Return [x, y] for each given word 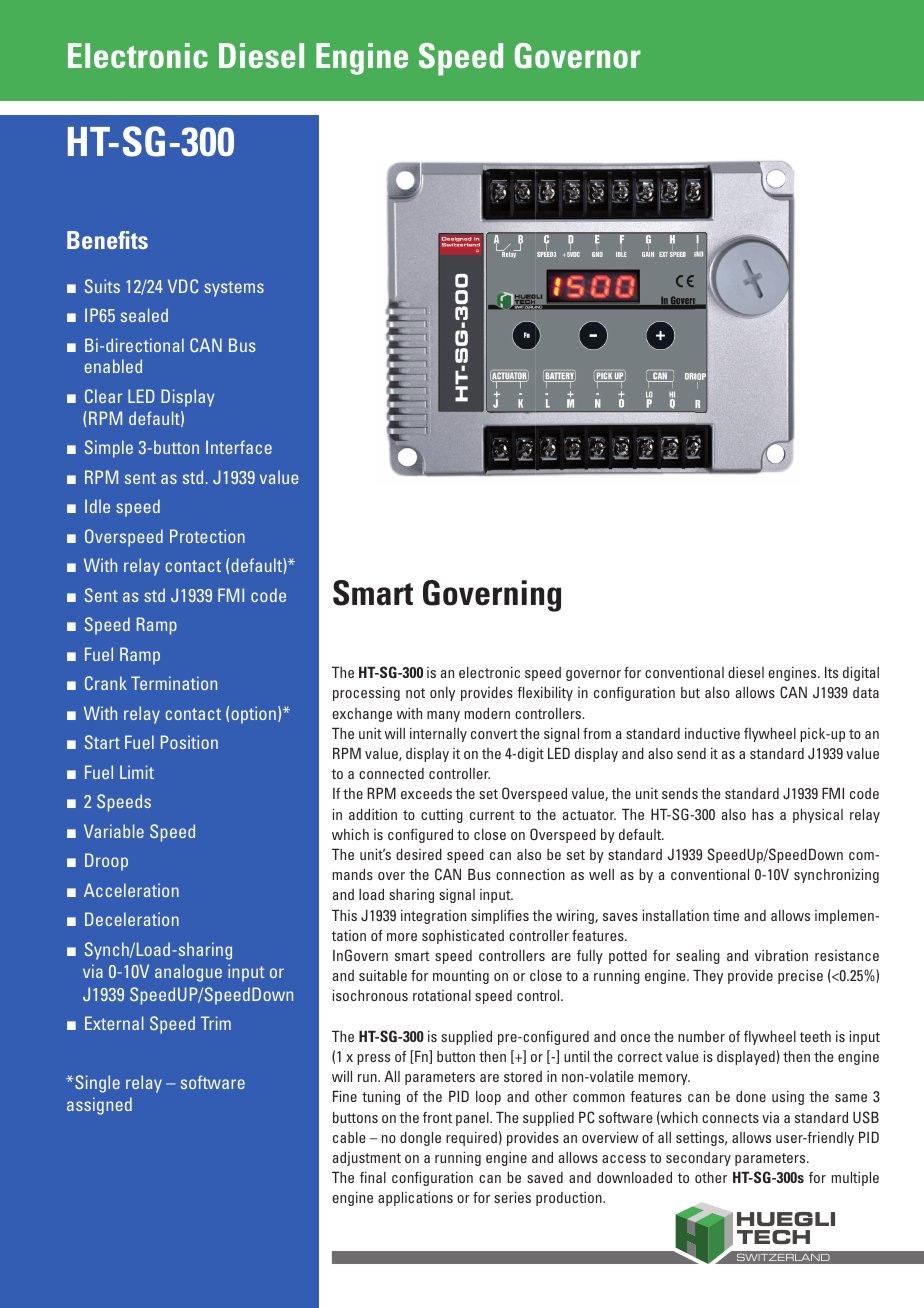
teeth [815, 1036]
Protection [207, 536]
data [866, 692]
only [442, 694]
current [492, 815]
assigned [99, 1106]
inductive [712, 733]
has [763, 814]
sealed [144, 315]
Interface [239, 447]
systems [234, 289]
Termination [174, 683]
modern [487, 713]
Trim [216, 1023]
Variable [114, 831]
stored [523, 1076]
